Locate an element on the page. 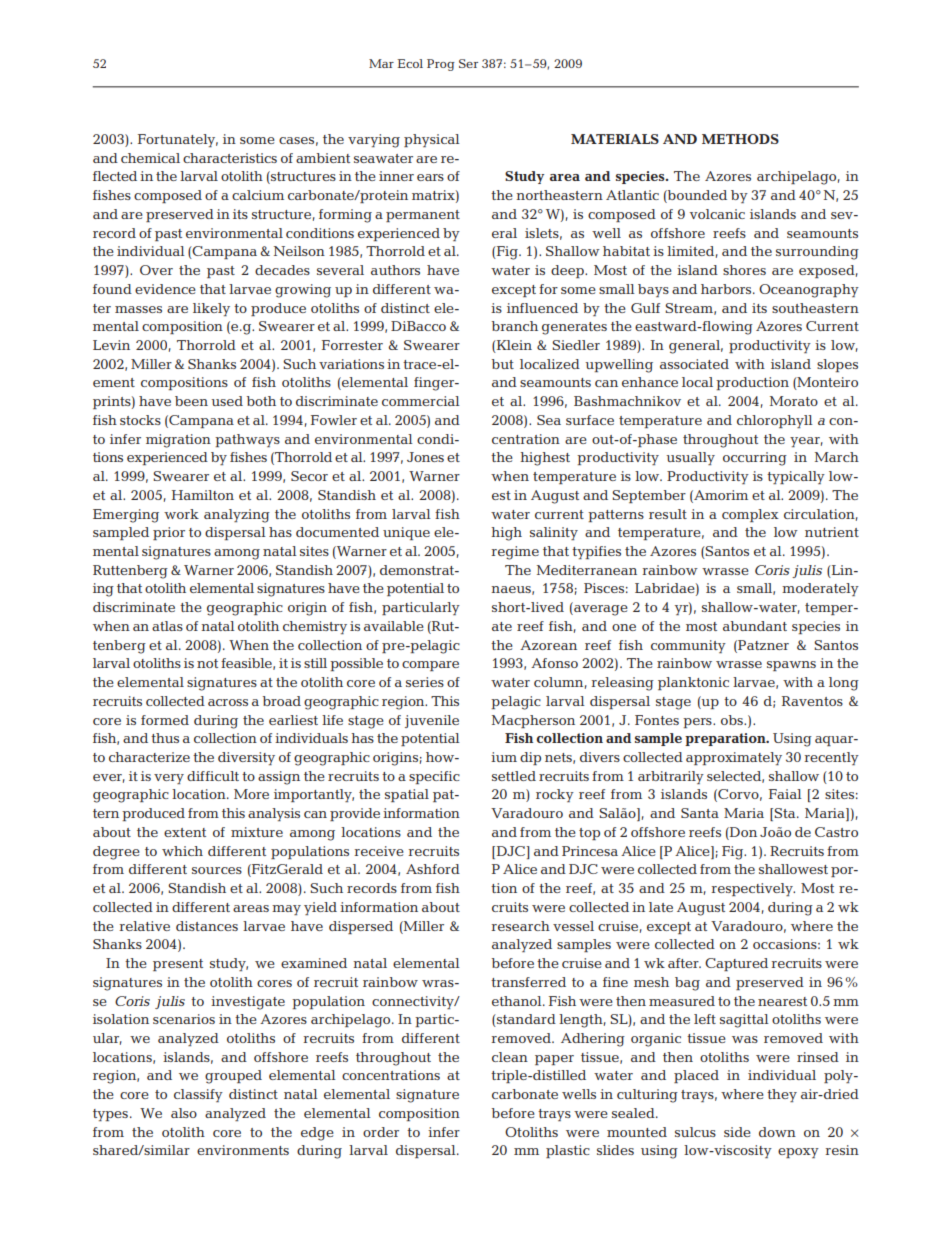 This image has width=952, height=1257. atlas is located at coordinates (167, 626).
